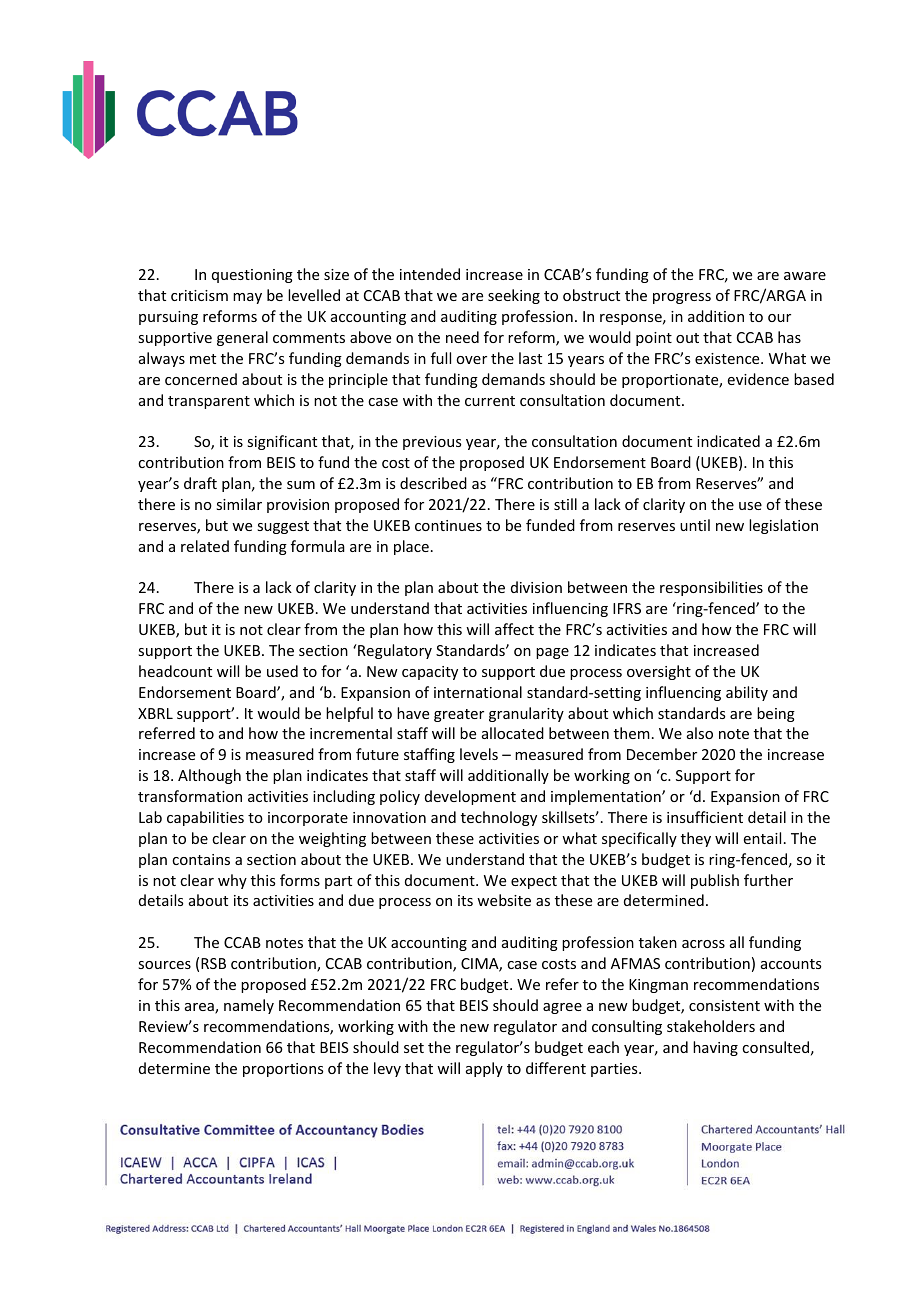  Describe the element at coordinates (682, 298) in the image. I see `progress` at that location.
